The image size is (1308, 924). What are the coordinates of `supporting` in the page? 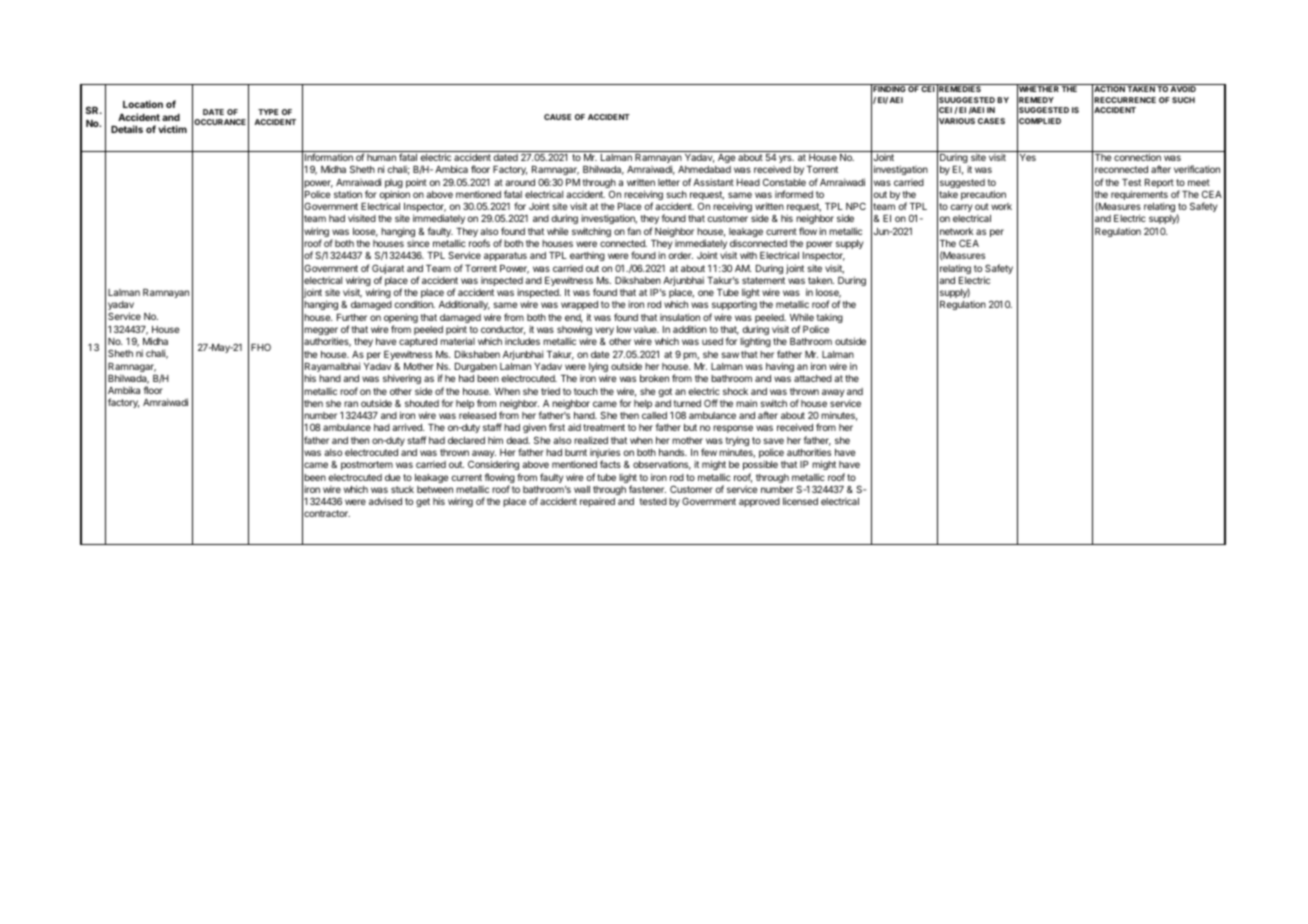 It's located at (733, 307).
